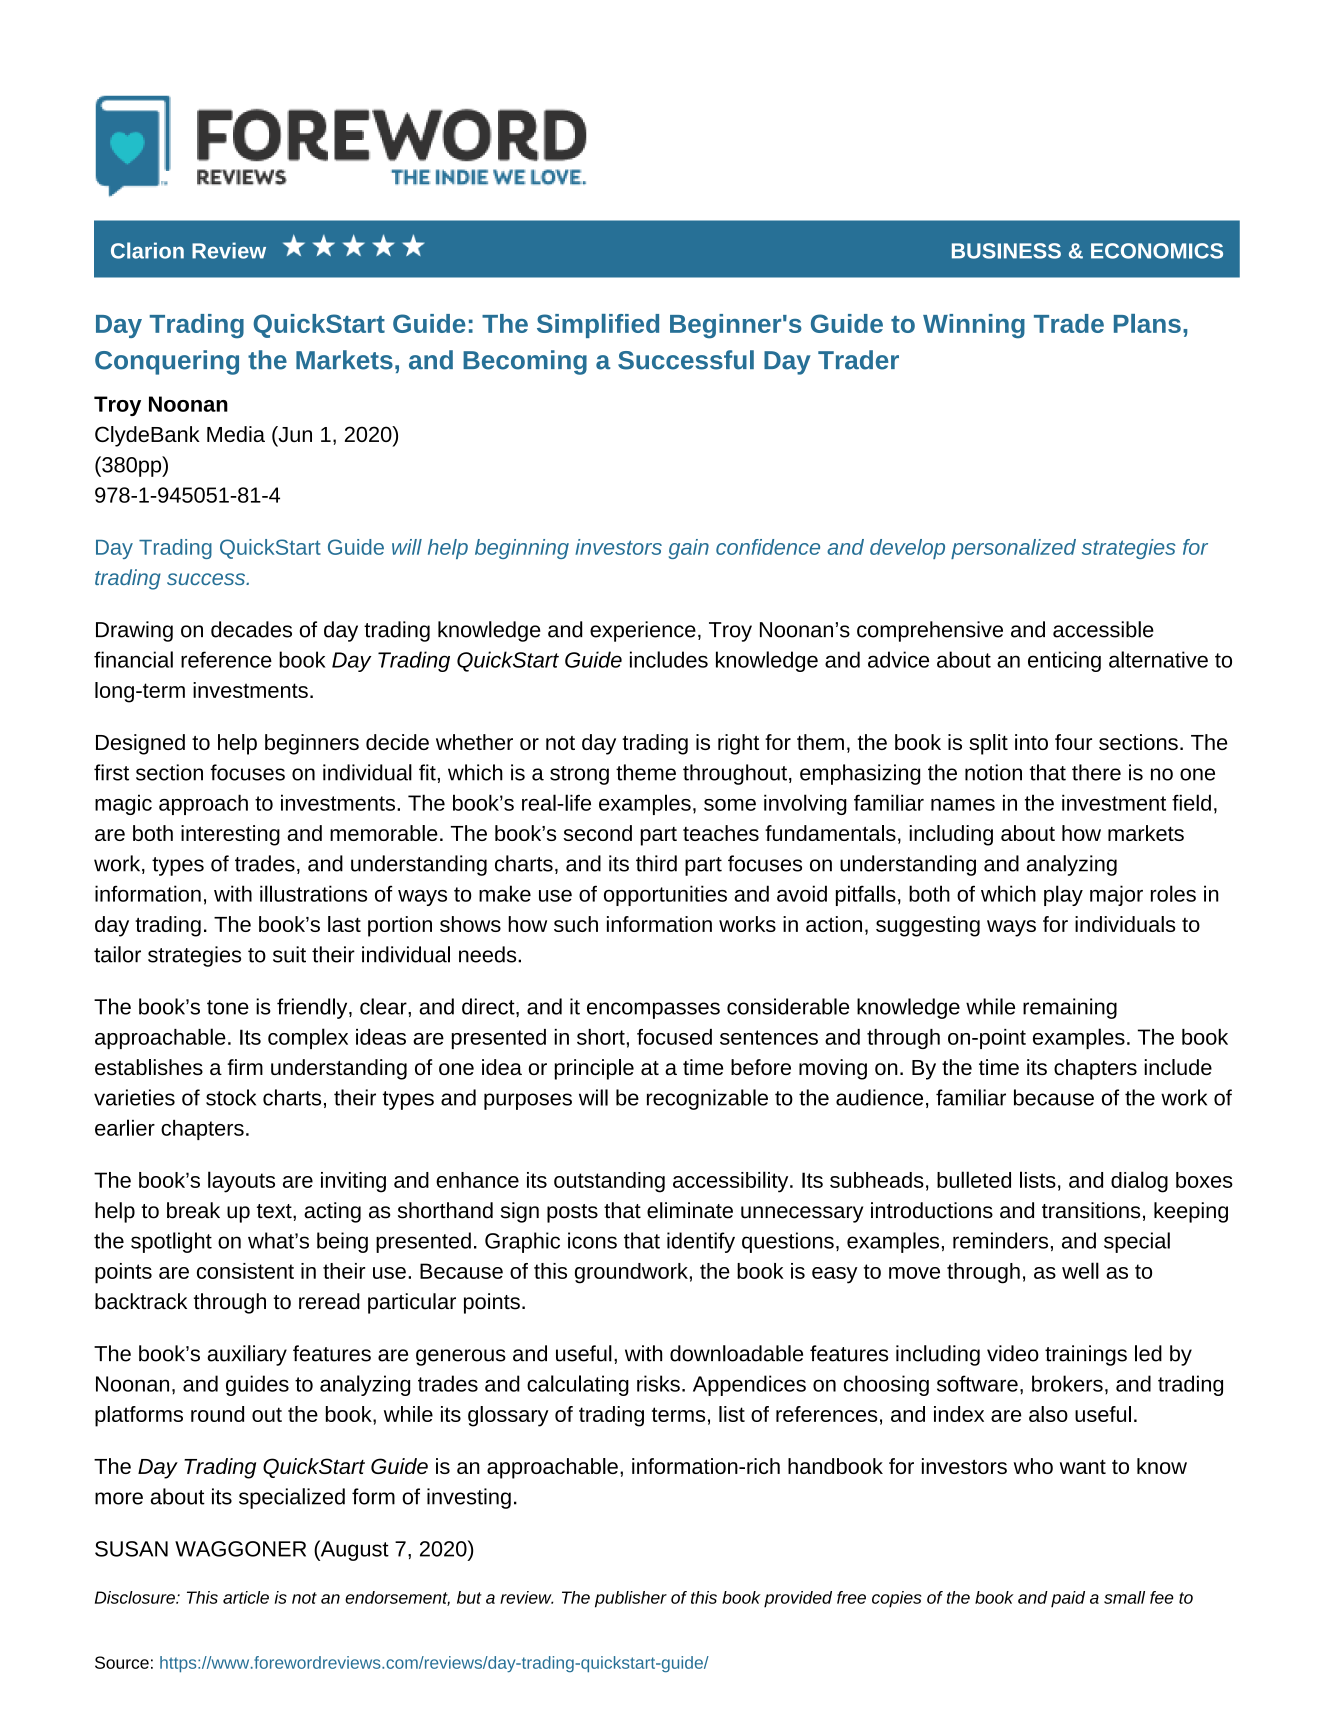 The width and height of the page is (1334, 1726). What do you see at coordinates (111, 772) in the page?
I see `first` at bounding box center [111, 772].
